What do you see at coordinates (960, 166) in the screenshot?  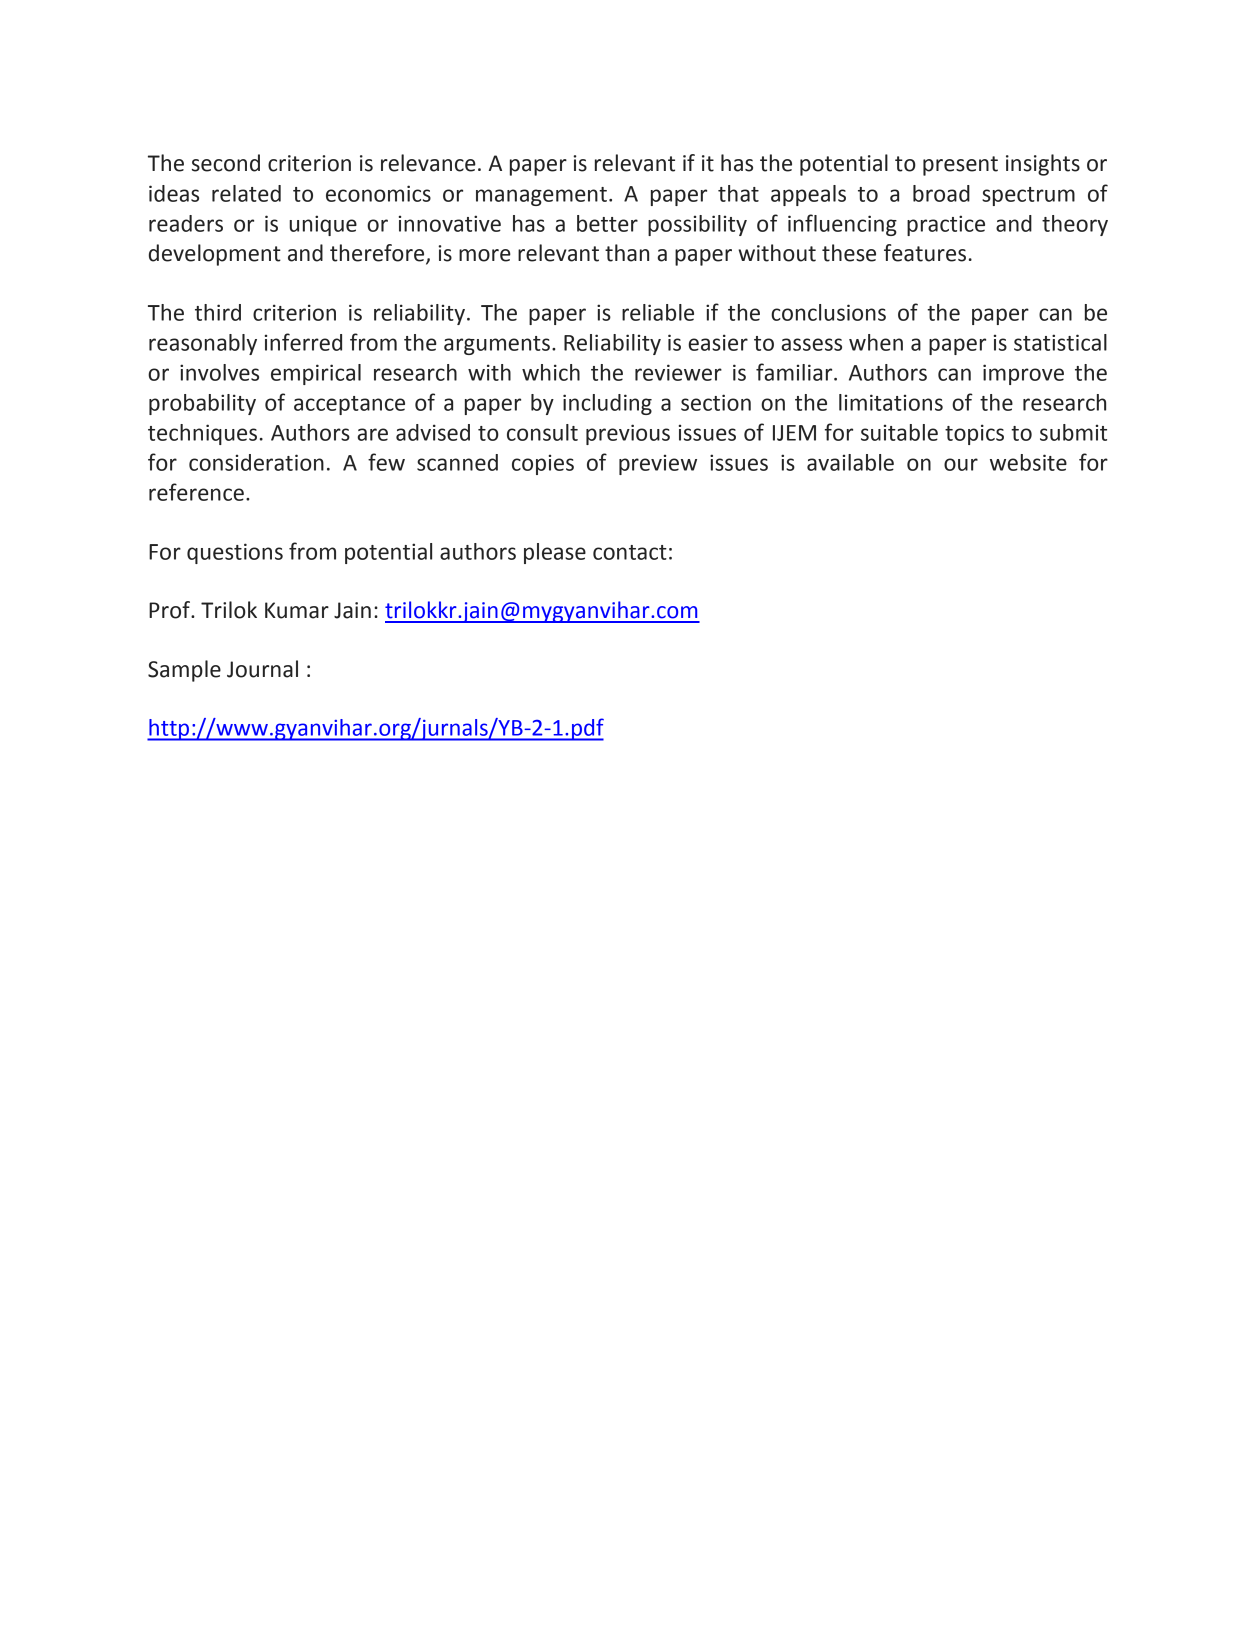 I see `present` at bounding box center [960, 166].
